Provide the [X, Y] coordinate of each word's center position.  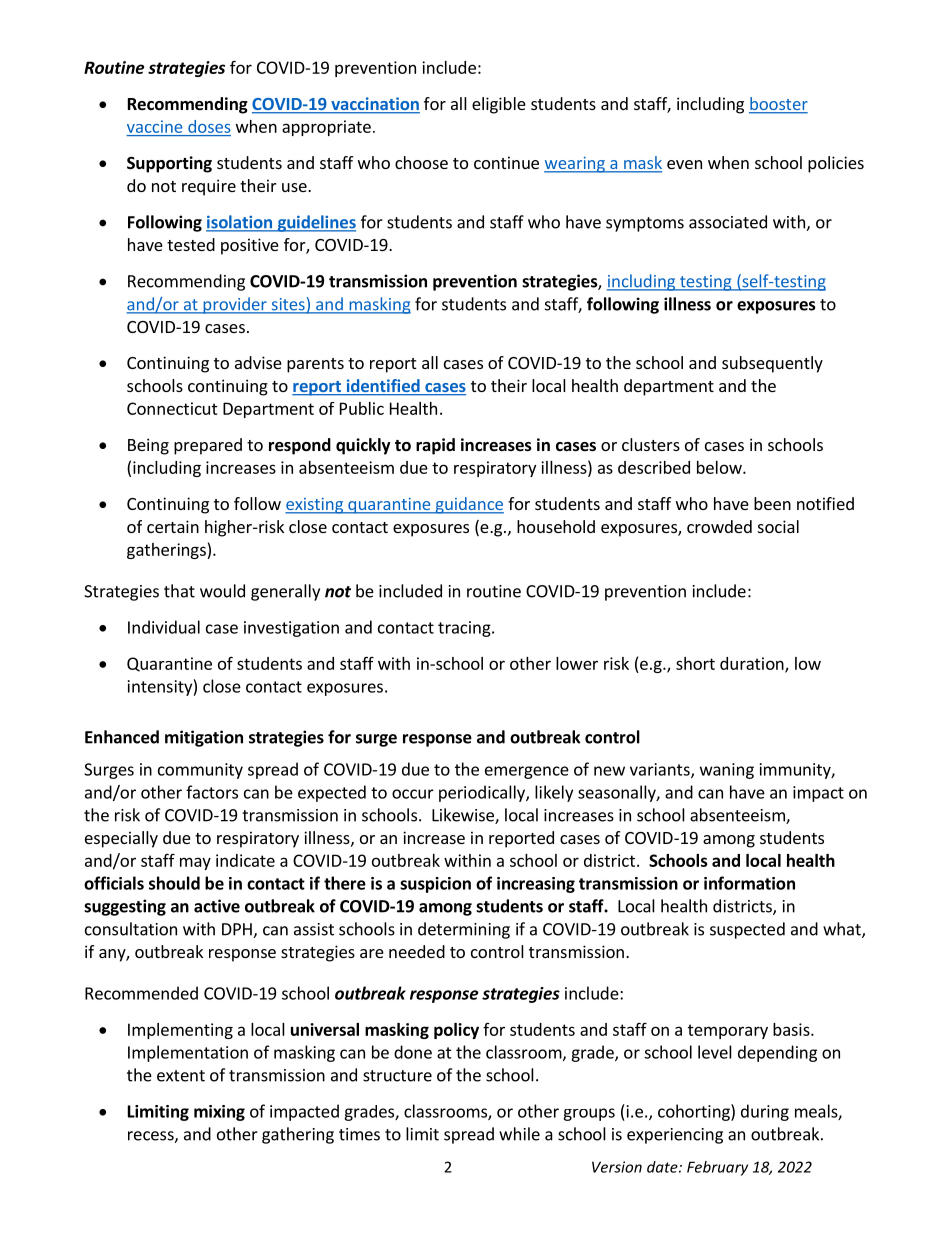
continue [506, 162]
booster [778, 105]
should [174, 883]
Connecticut [172, 408]
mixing [219, 1113]
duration [753, 664]
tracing [465, 629]
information [749, 883]
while [519, 1134]
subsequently [772, 364]
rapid [435, 446]
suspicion [435, 885]
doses [209, 126]
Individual [164, 627]
